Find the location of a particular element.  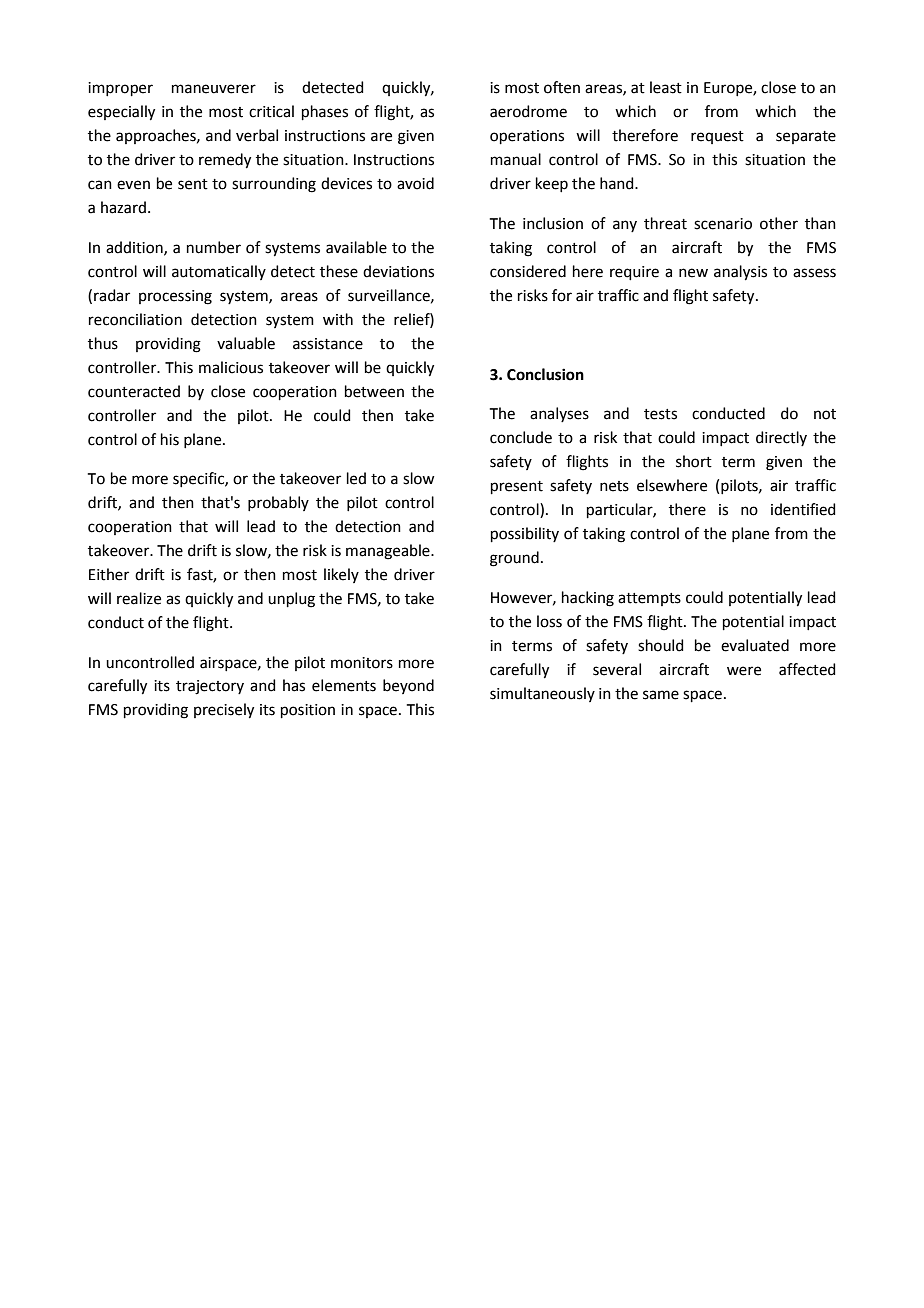

request is located at coordinates (717, 137).
